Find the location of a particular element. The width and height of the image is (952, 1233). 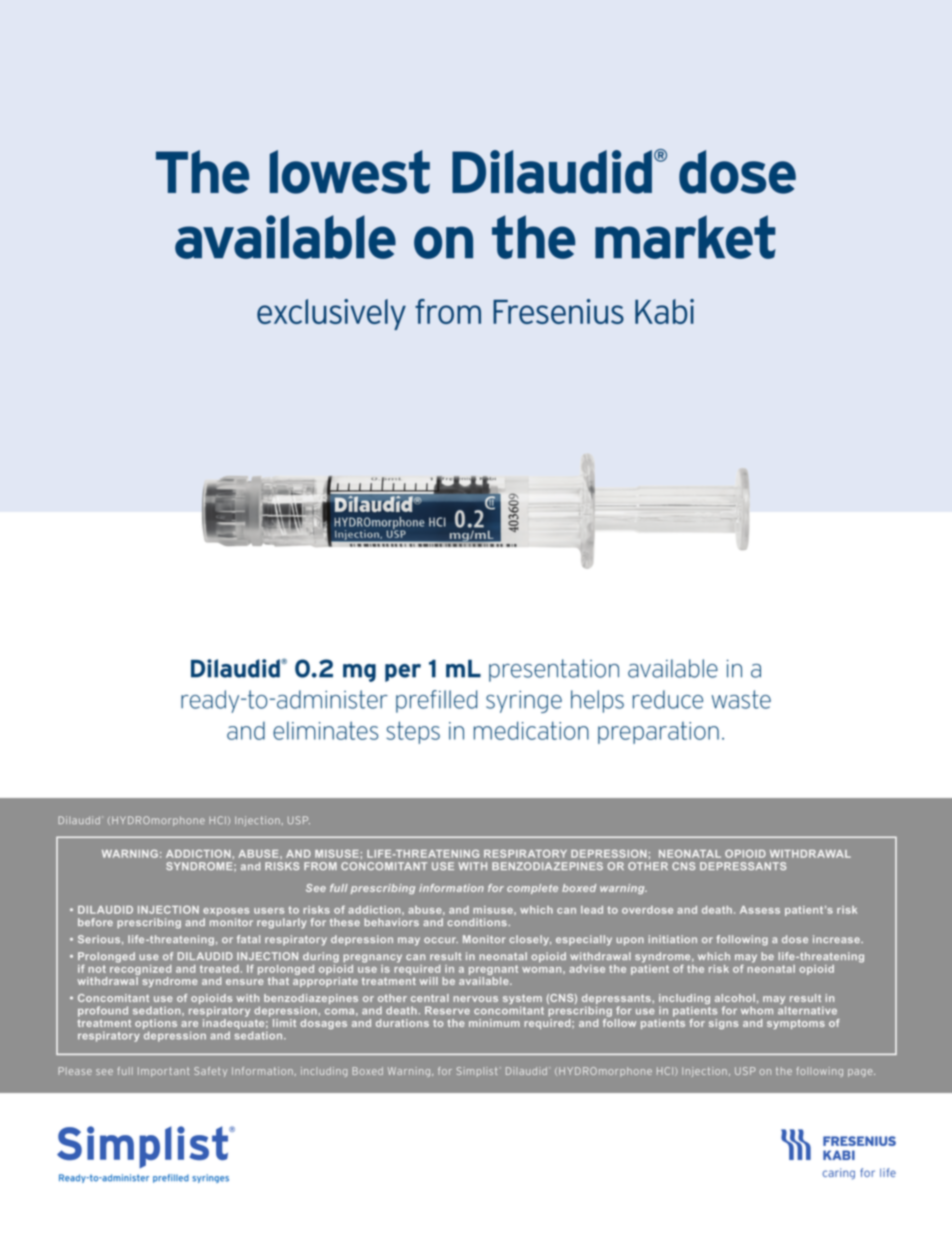

Kabi is located at coordinates (664, 311).
